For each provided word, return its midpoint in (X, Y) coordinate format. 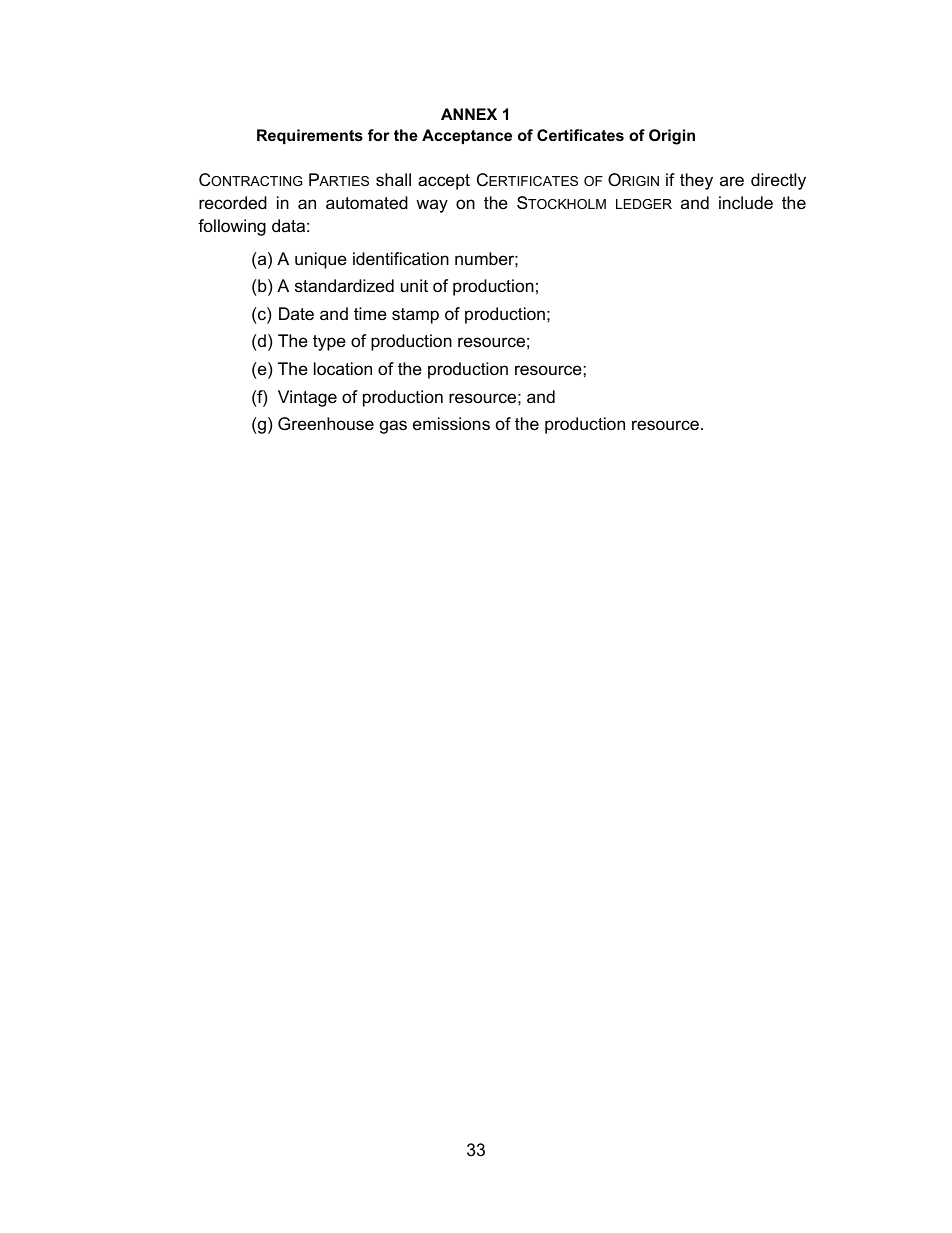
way (432, 206)
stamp (415, 316)
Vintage (307, 398)
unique (321, 260)
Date (296, 314)
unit (414, 285)
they (696, 181)
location (343, 369)
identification (401, 259)
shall (393, 180)
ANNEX (469, 114)
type (329, 343)
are (732, 181)
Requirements (310, 136)
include (746, 203)
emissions (451, 423)
